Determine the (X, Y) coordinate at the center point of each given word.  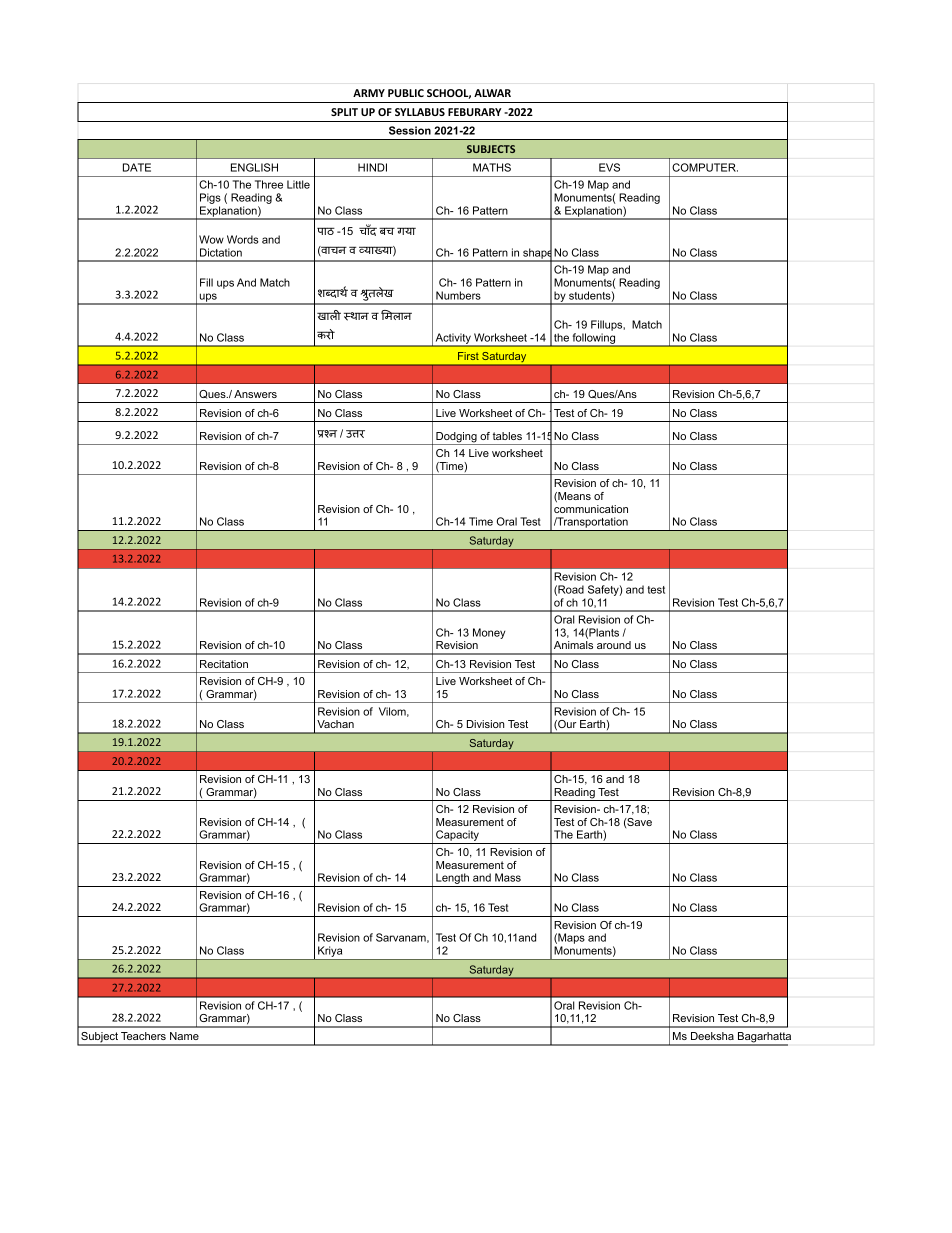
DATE (137, 167)
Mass (508, 877)
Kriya (330, 953)
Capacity (457, 837)
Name (184, 1036)
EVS (609, 167)
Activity (453, 339)
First (468, 356)
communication (591, 509)
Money (489, 633)
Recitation (224, 664)
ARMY (369, 93)
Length (452, 880)
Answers (255, 394)
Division (485, 724)
